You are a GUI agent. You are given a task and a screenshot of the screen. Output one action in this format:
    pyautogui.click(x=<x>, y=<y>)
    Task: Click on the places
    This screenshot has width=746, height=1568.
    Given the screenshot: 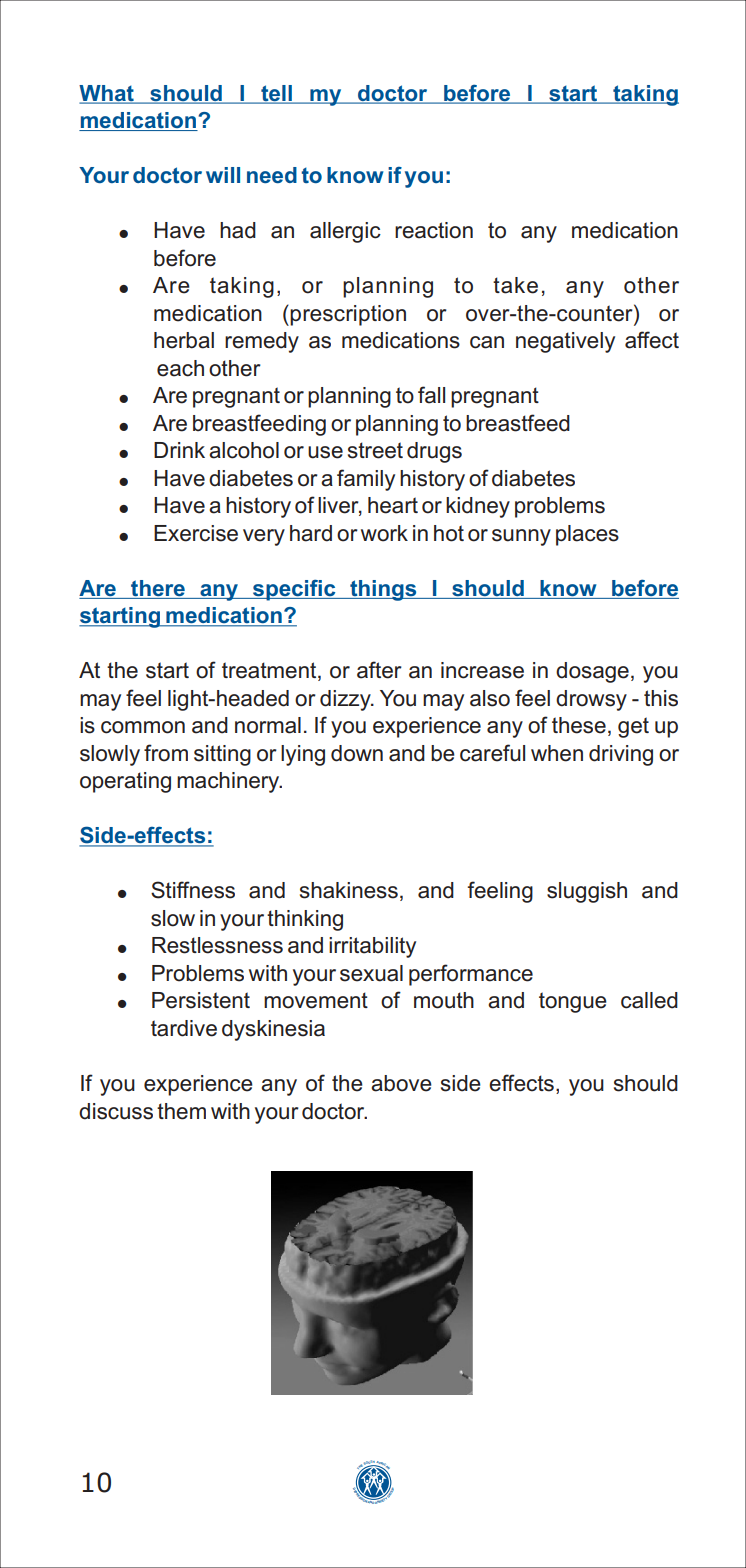 What is the action you would take?
    pyautogui.click(x=587, y=535)
